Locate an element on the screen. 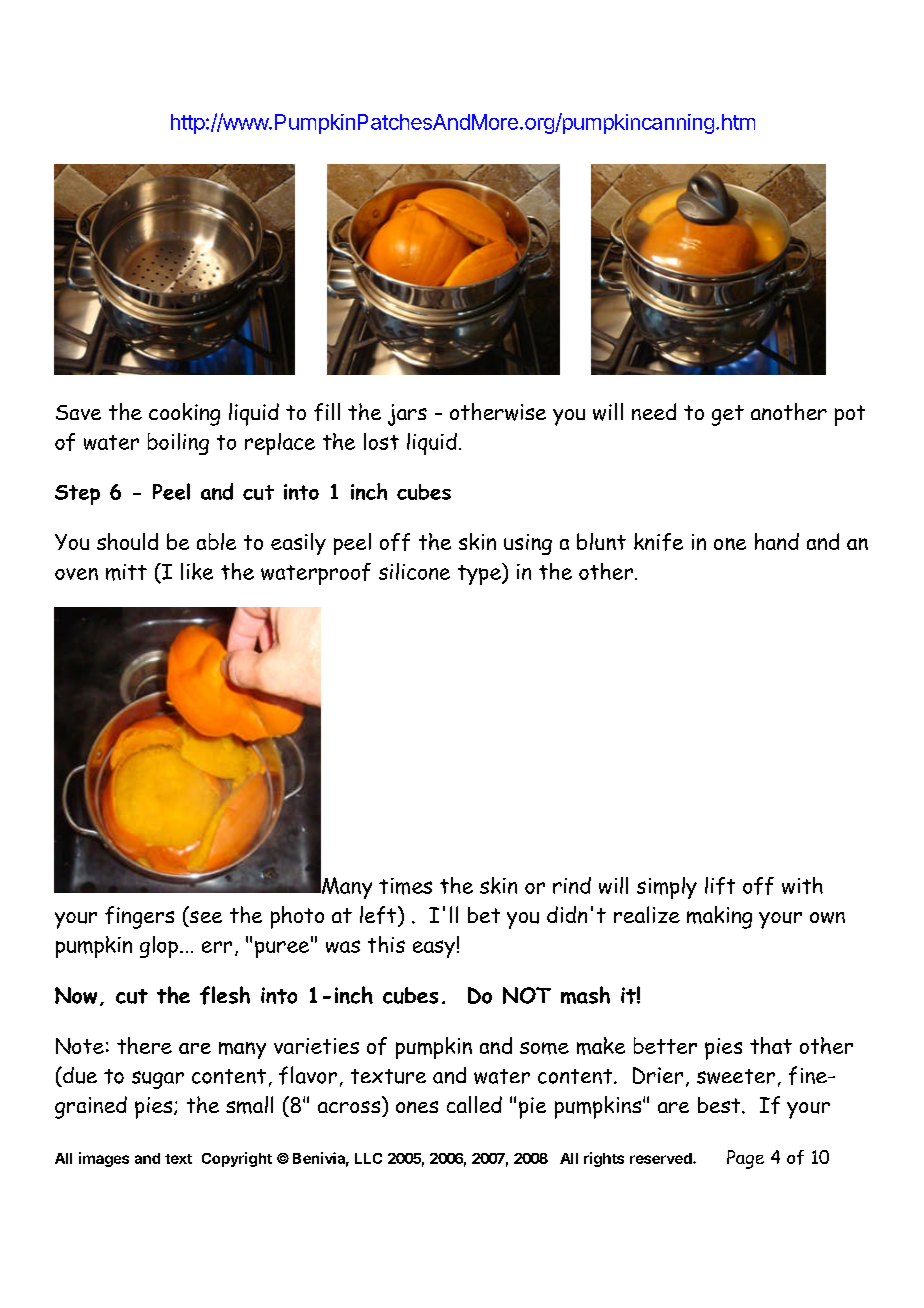 The height and width of the screenshot is (1308, 924). get is located at coordinates (728, 415).
